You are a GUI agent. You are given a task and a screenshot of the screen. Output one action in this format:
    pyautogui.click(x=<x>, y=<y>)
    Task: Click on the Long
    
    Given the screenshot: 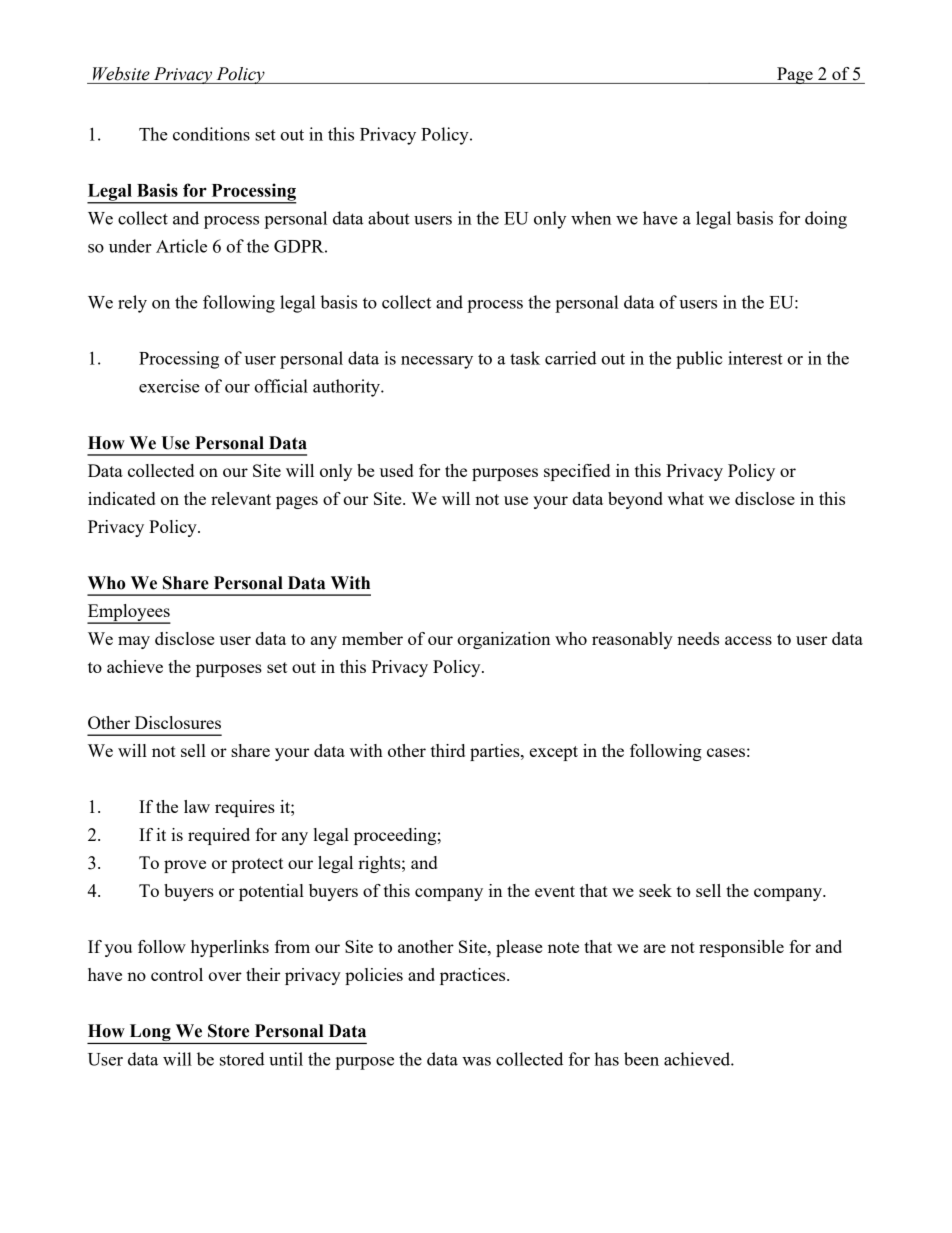 What is the action you would take?
    pyautogui.click(x=150, y=1034)
